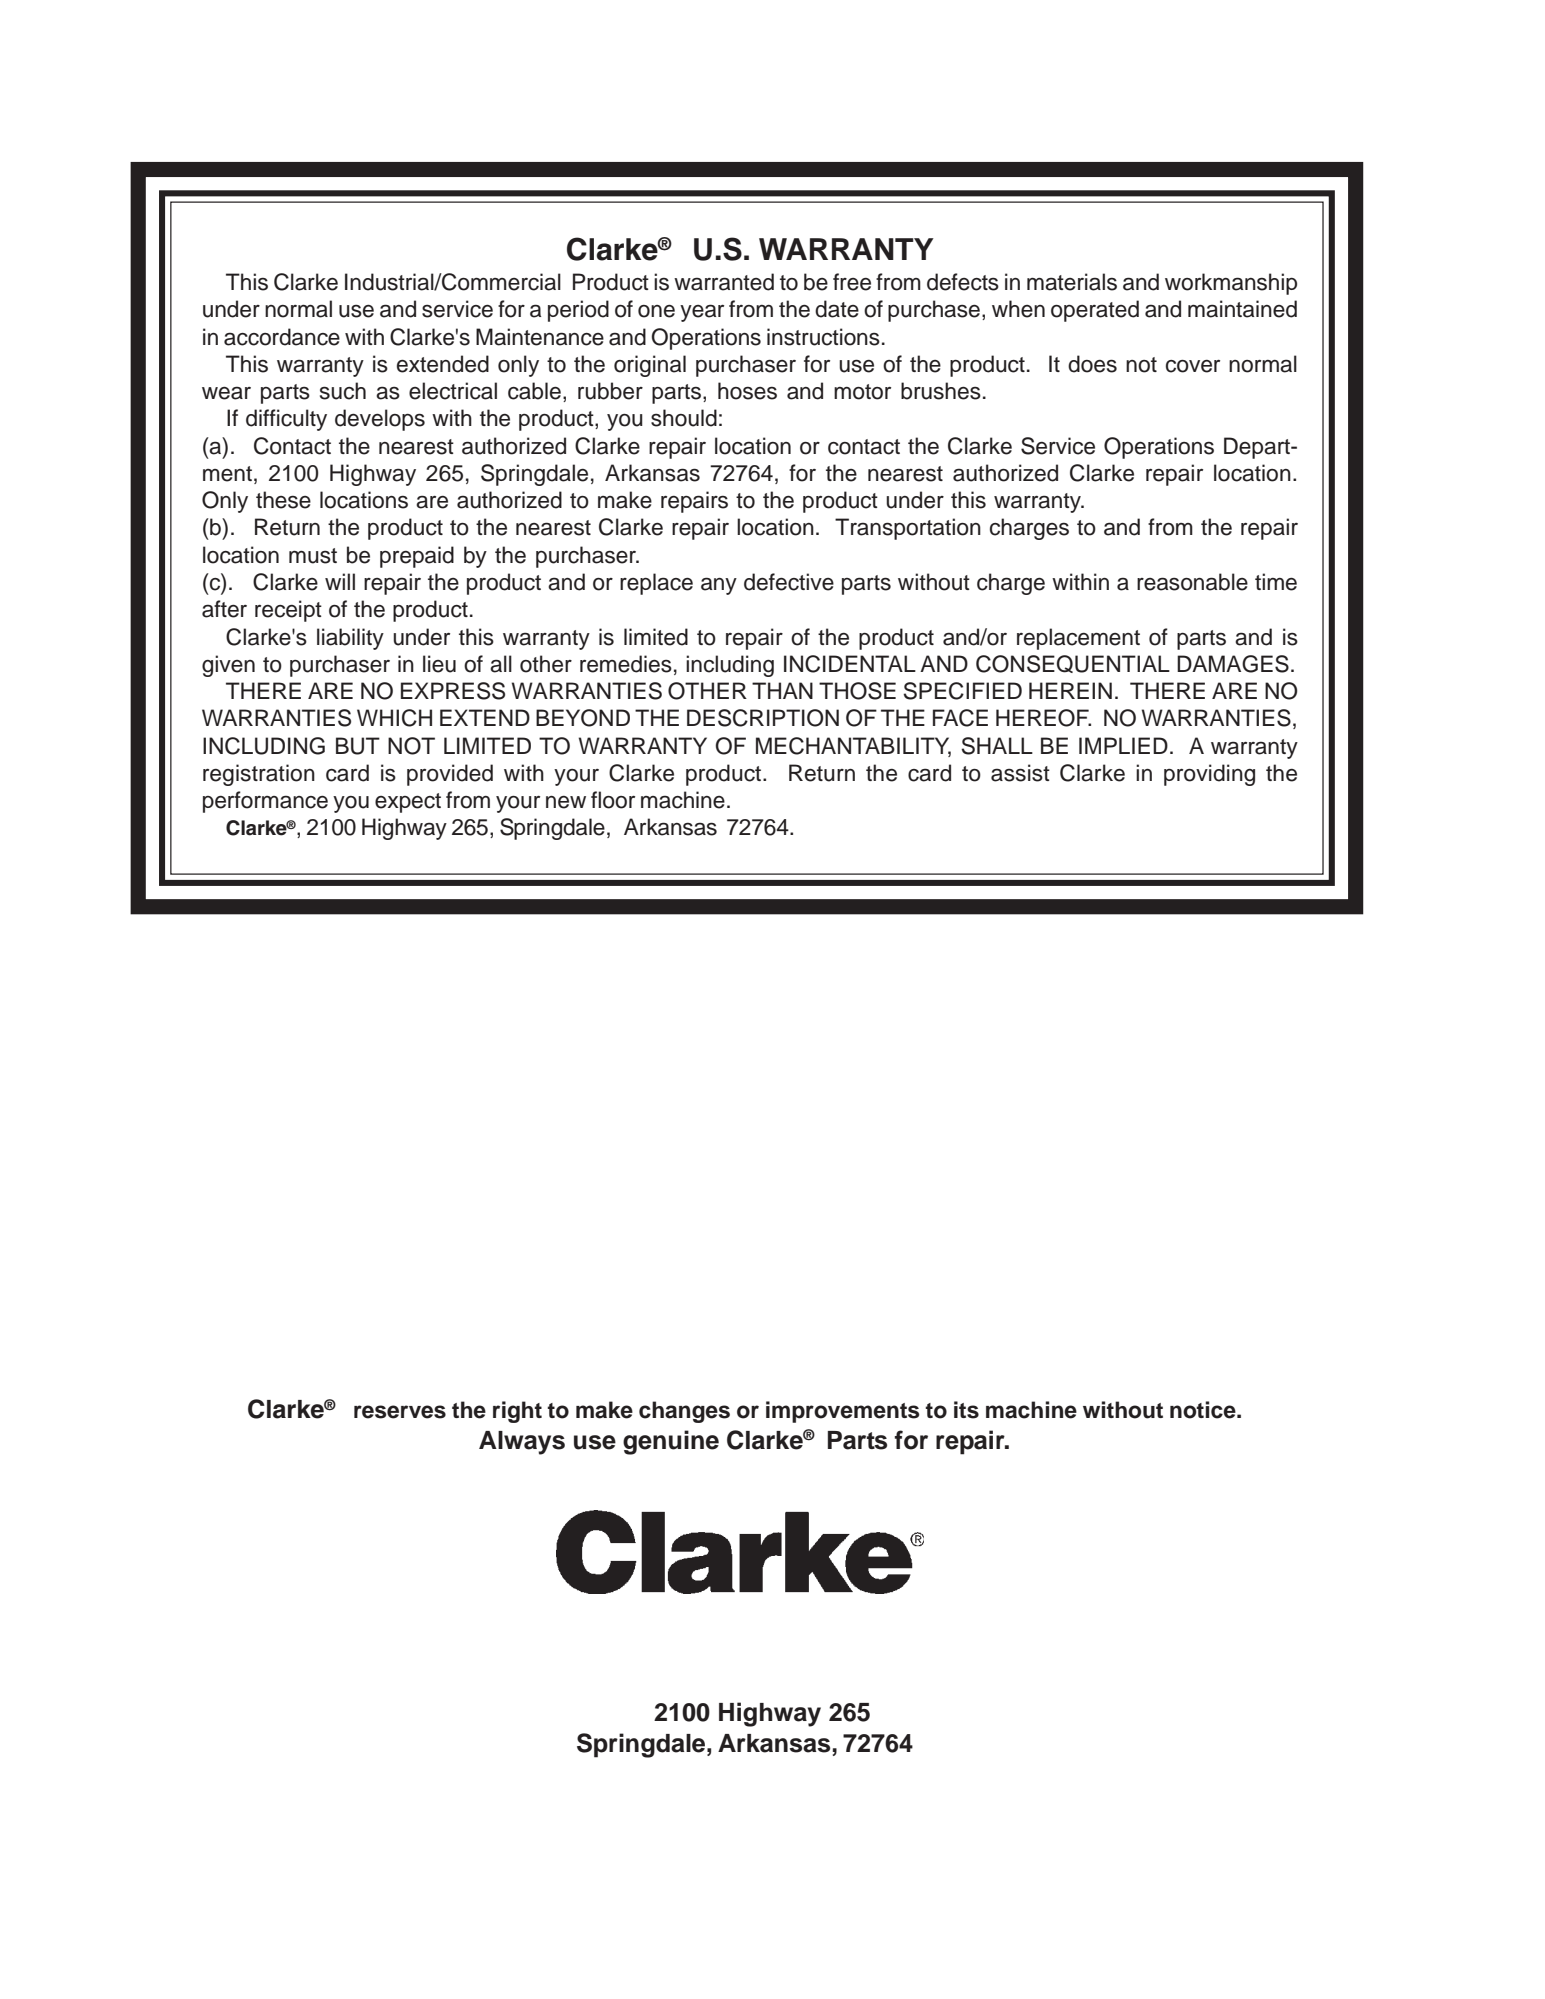 The width and height of the image is (1545, 1999). Describe the element at coordinates (340, 581) in the image. I see `will` at that location.
